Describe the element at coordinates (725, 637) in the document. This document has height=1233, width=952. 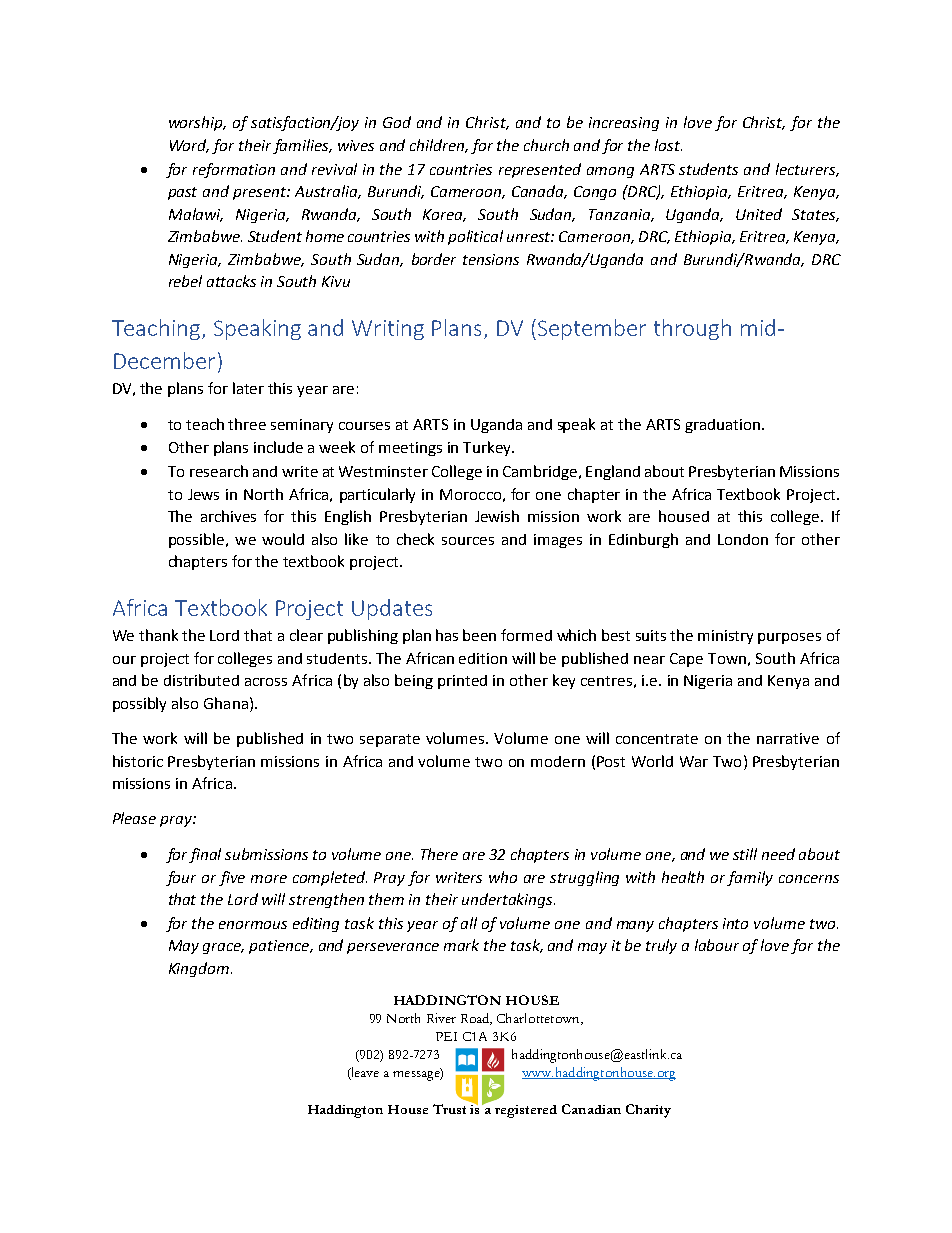
I see `ministry` at that location.
